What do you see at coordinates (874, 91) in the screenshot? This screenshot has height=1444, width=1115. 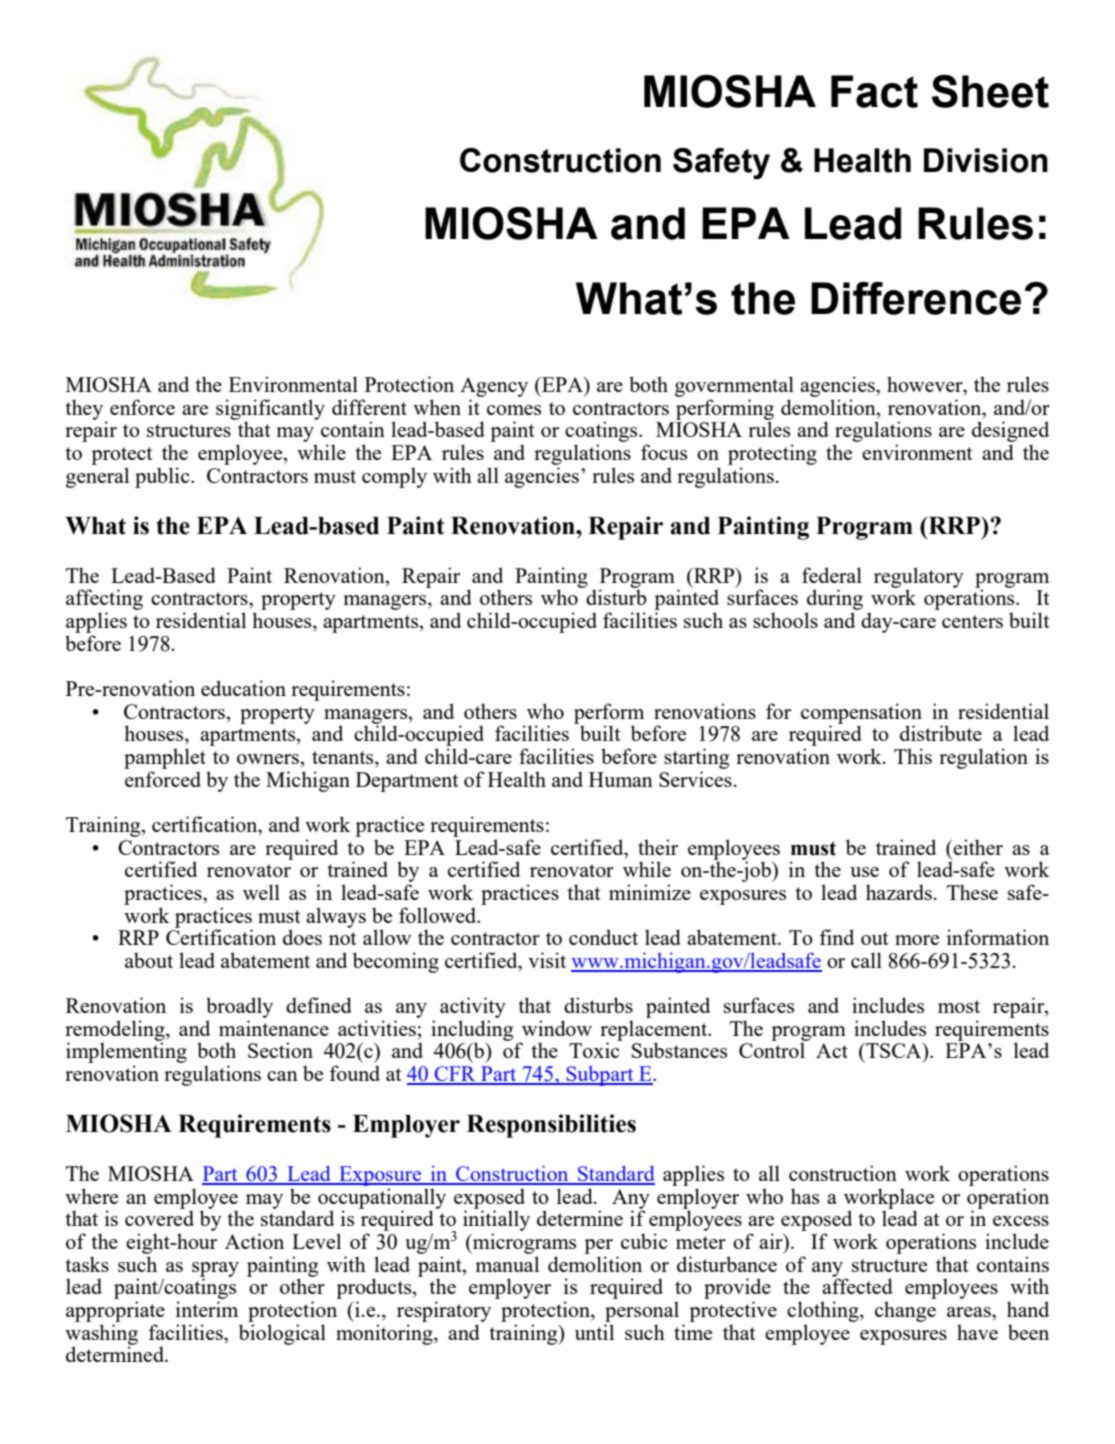 I see `Fact` at bounding box center [874, 91].
